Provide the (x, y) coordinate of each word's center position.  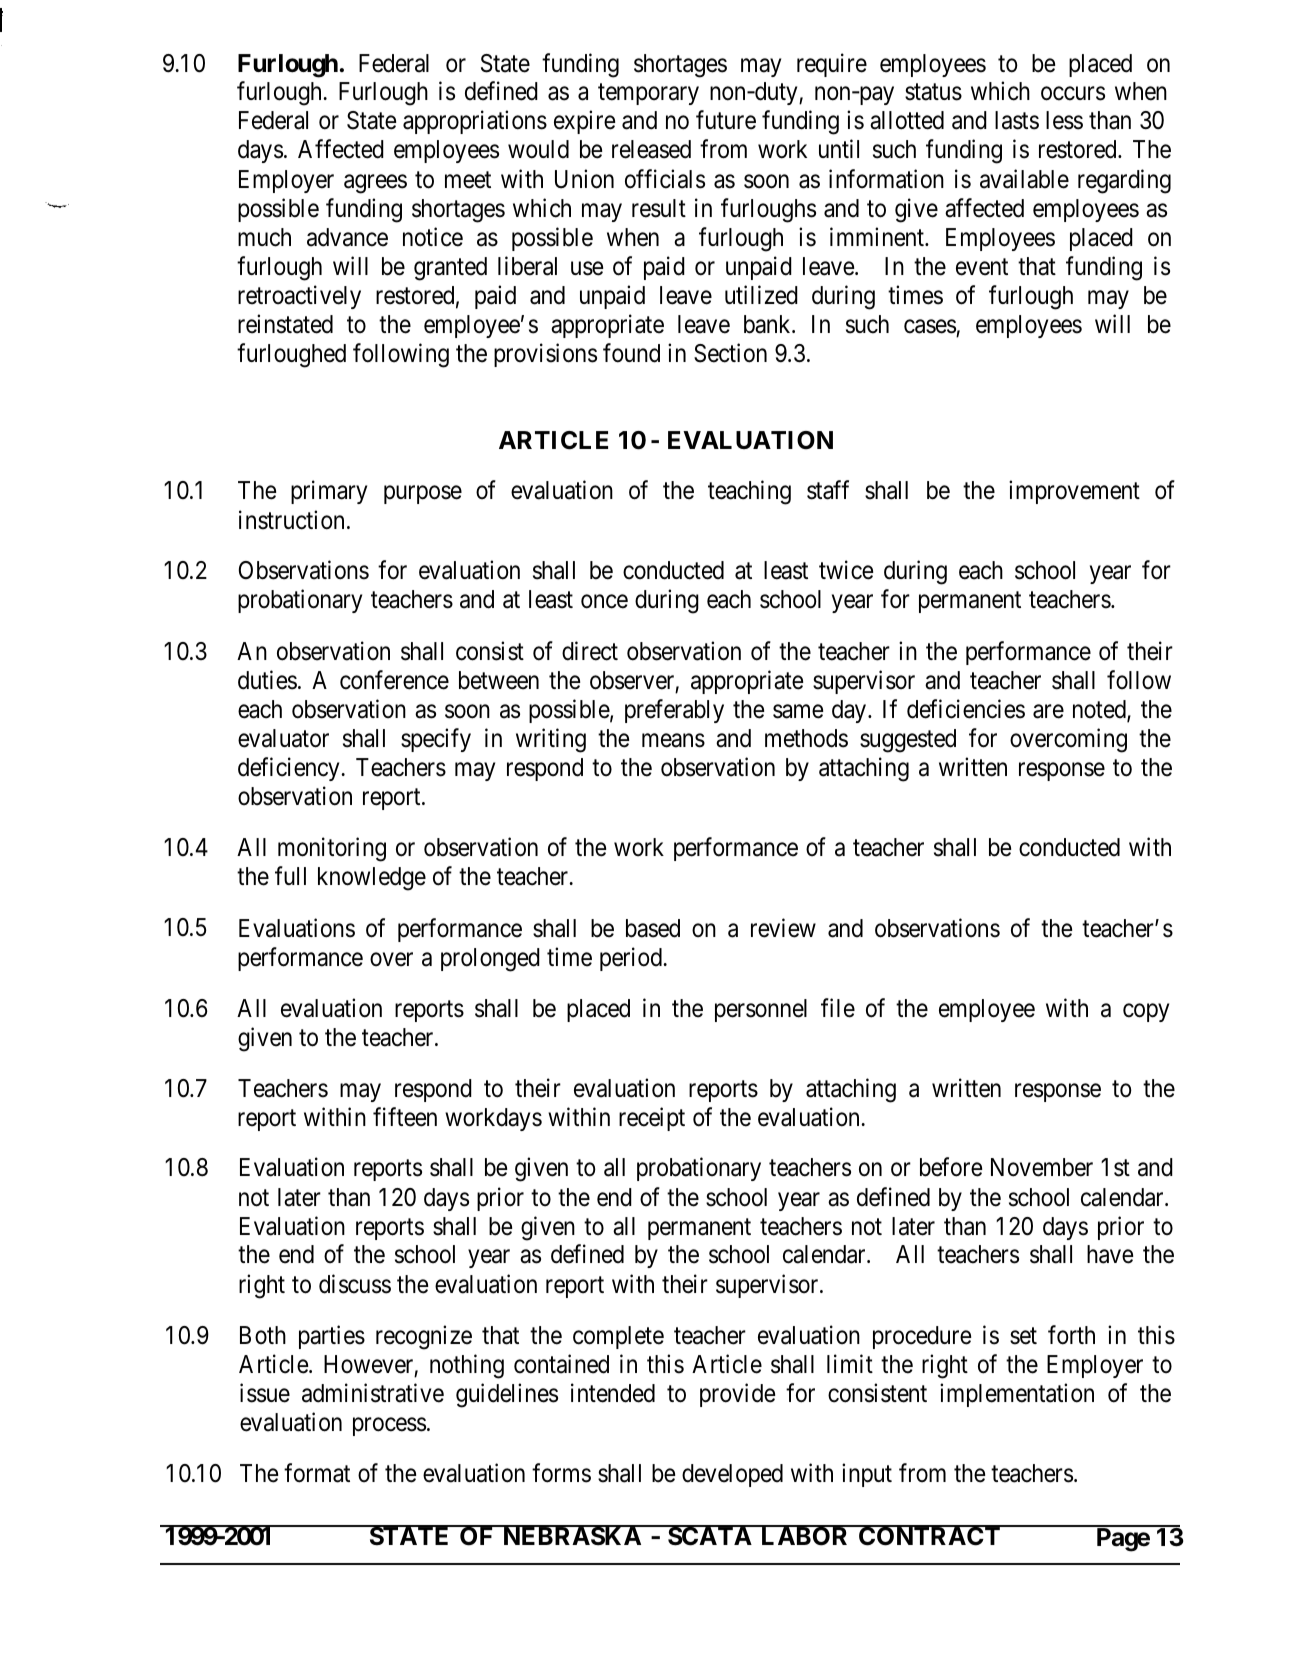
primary (329, 492)
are (1048, 712)
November (1042, 1167)
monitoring (332, 849)
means (673, 741)
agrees (375, 184)
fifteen (405, 1117)
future (726, 120)
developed (732, 1475)
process (389, 1426)
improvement (1074, 492)
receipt (652, 1119)
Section (730, 353)
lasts (1017, 120)
